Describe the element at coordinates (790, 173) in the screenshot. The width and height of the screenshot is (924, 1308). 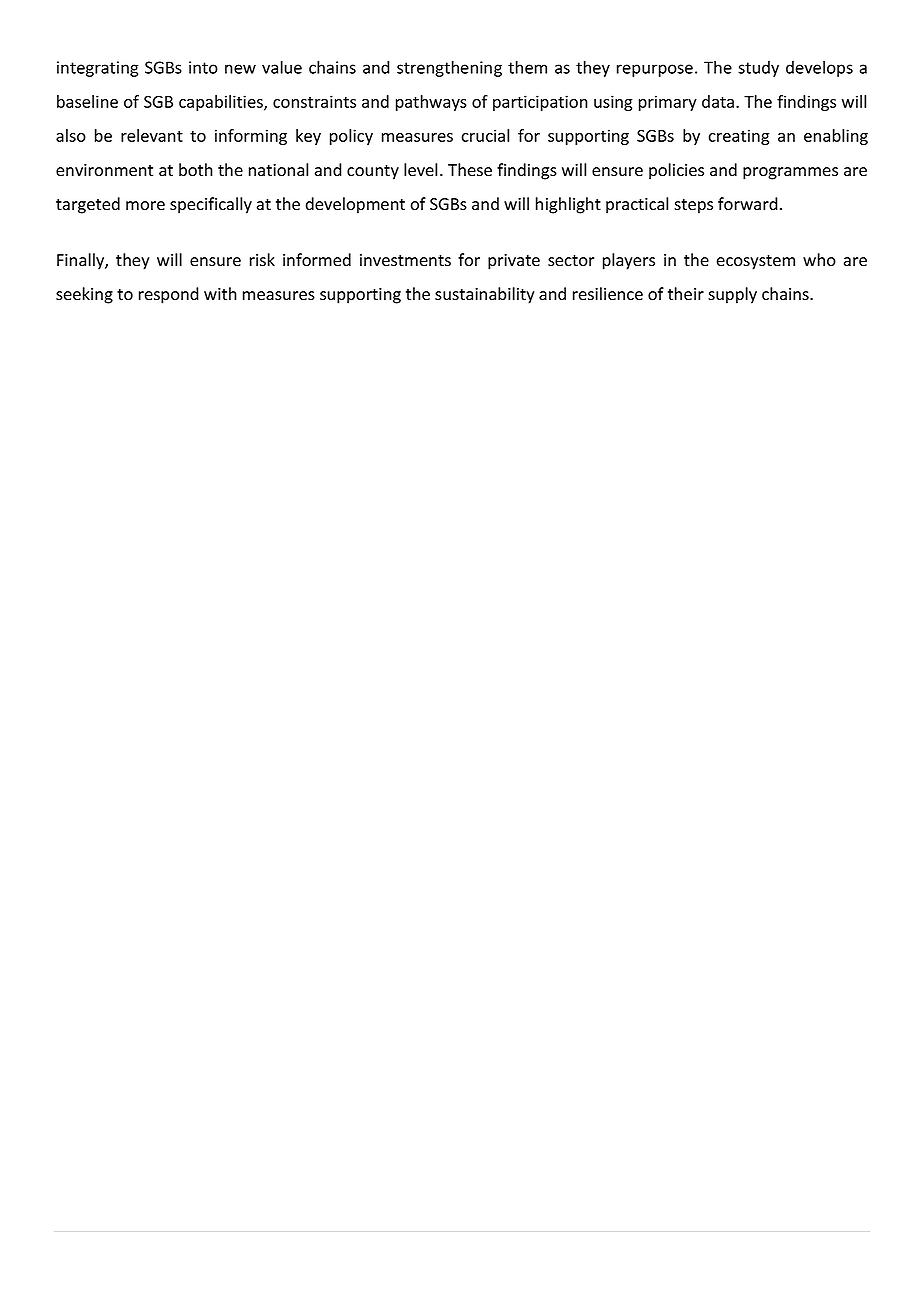
I see `programmes` at that location.
